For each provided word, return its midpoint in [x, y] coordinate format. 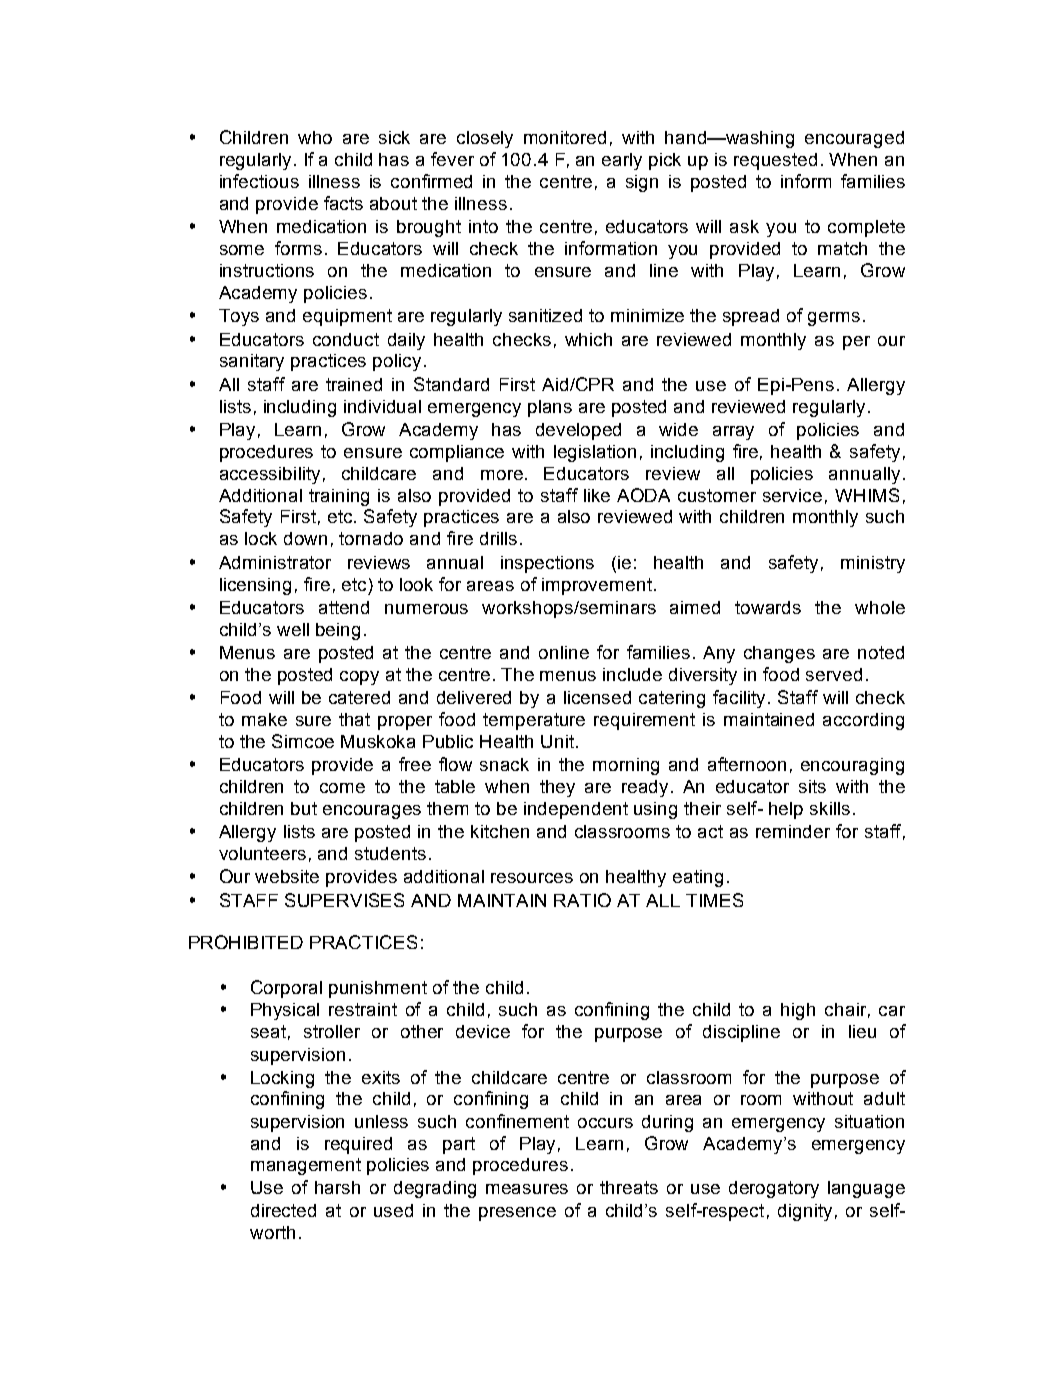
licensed [597, 697]
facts [343, 203]
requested [775, 161]
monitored [565, 137]
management [306, 1166]
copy [359, 678]
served [834, 674]
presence [517, 1214]
